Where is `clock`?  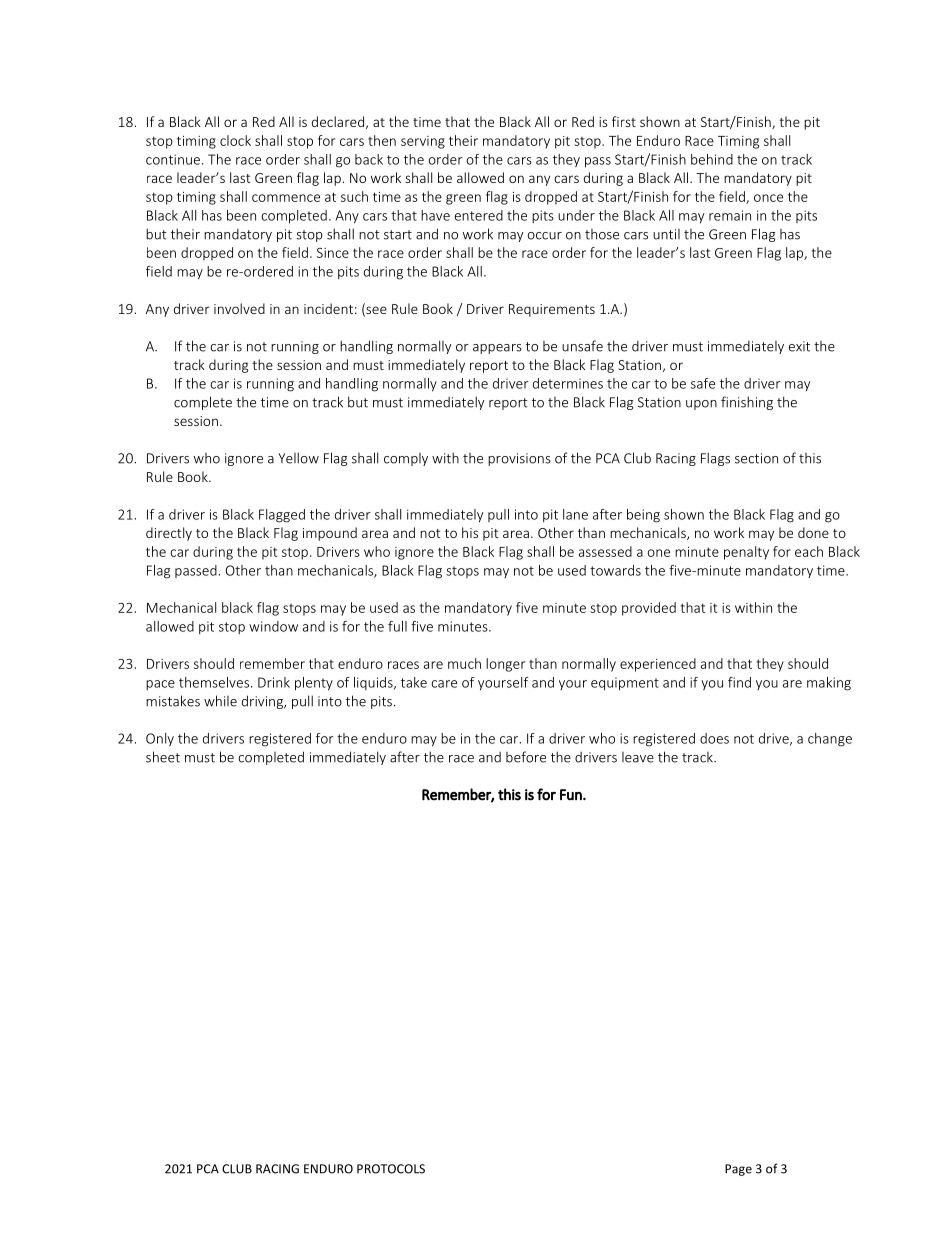
clock is located at coordinates (235, 140).
